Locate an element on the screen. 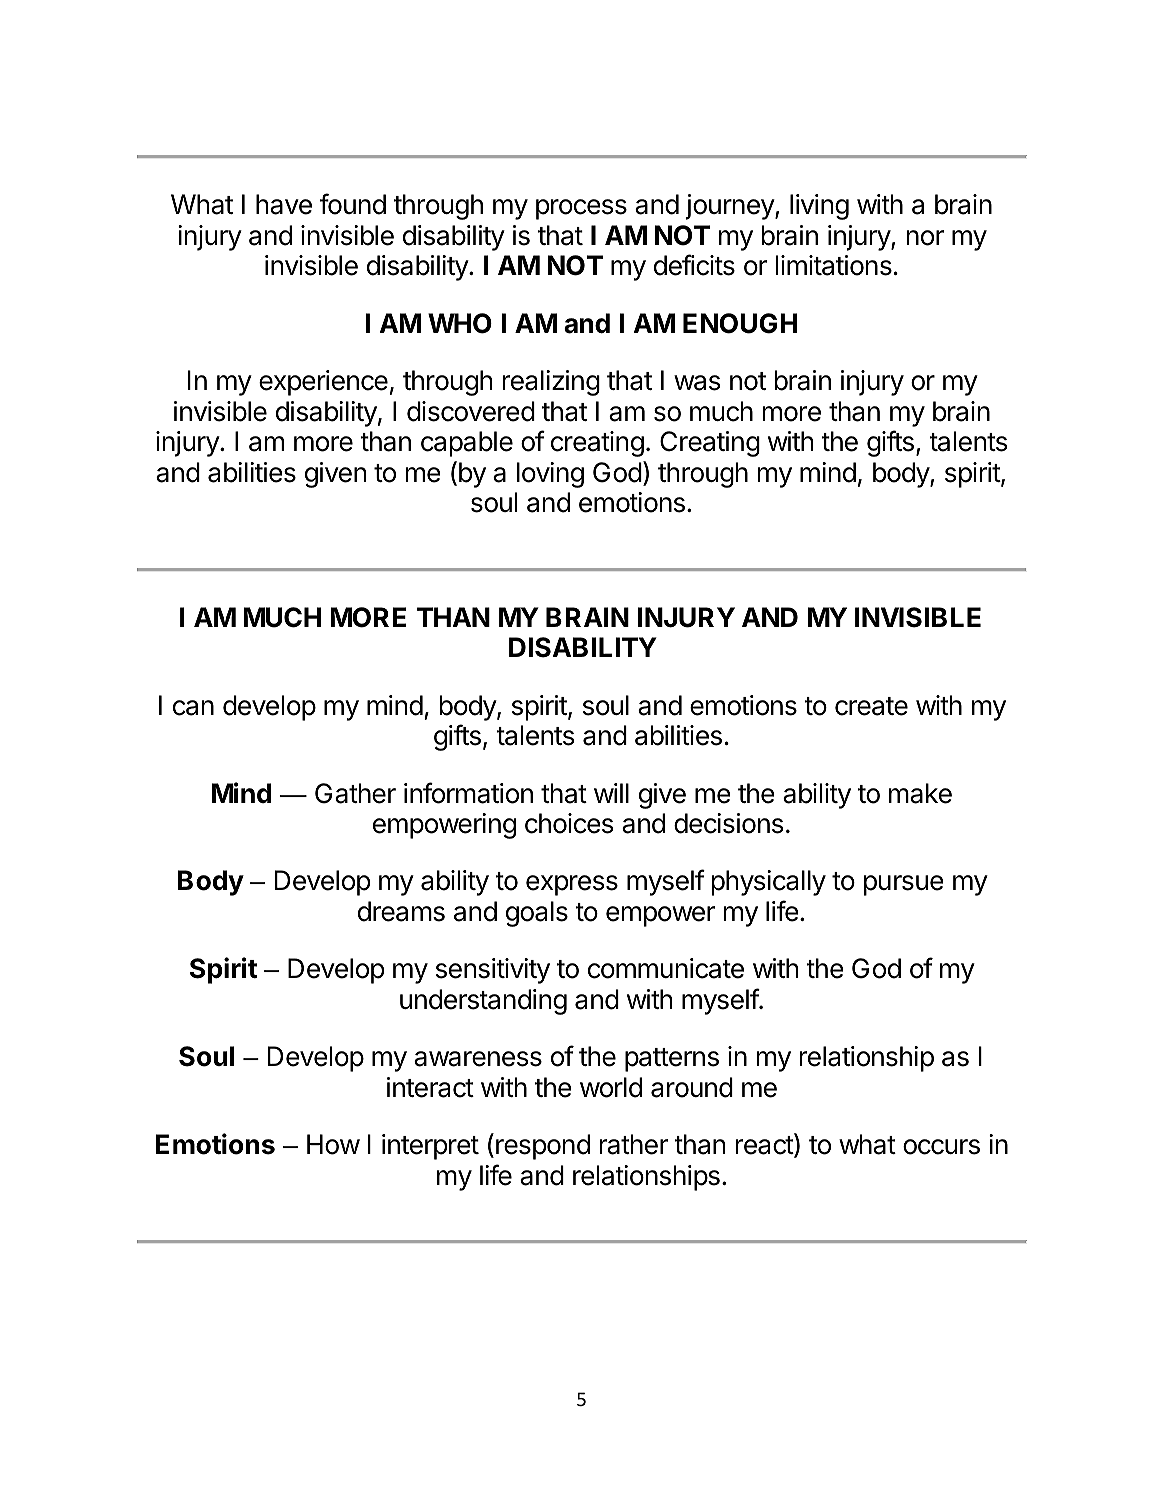 This screenshot has height=1506, width=1163. process is located at coordinates (581, 209).
